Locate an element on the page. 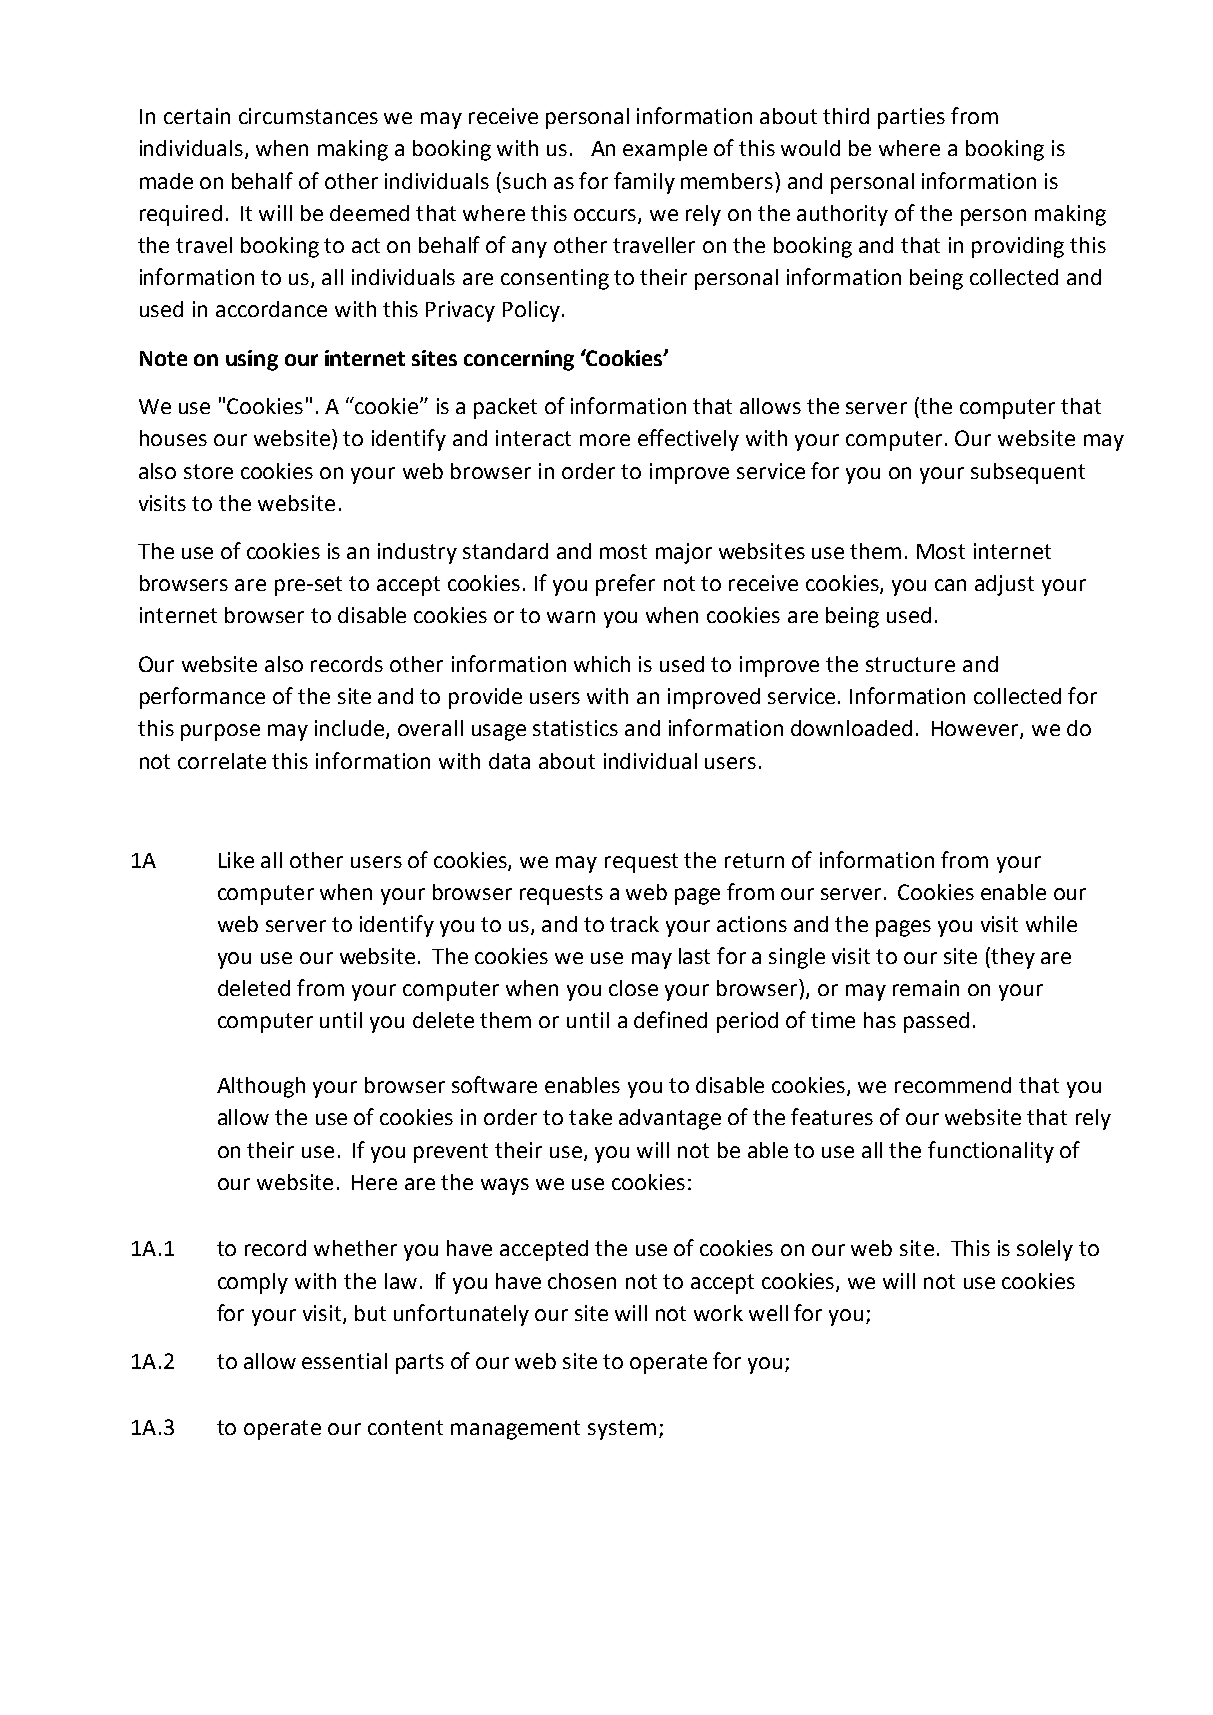 This image has width=1213, height=1715. essential is located at coordinates (344, 1361).
